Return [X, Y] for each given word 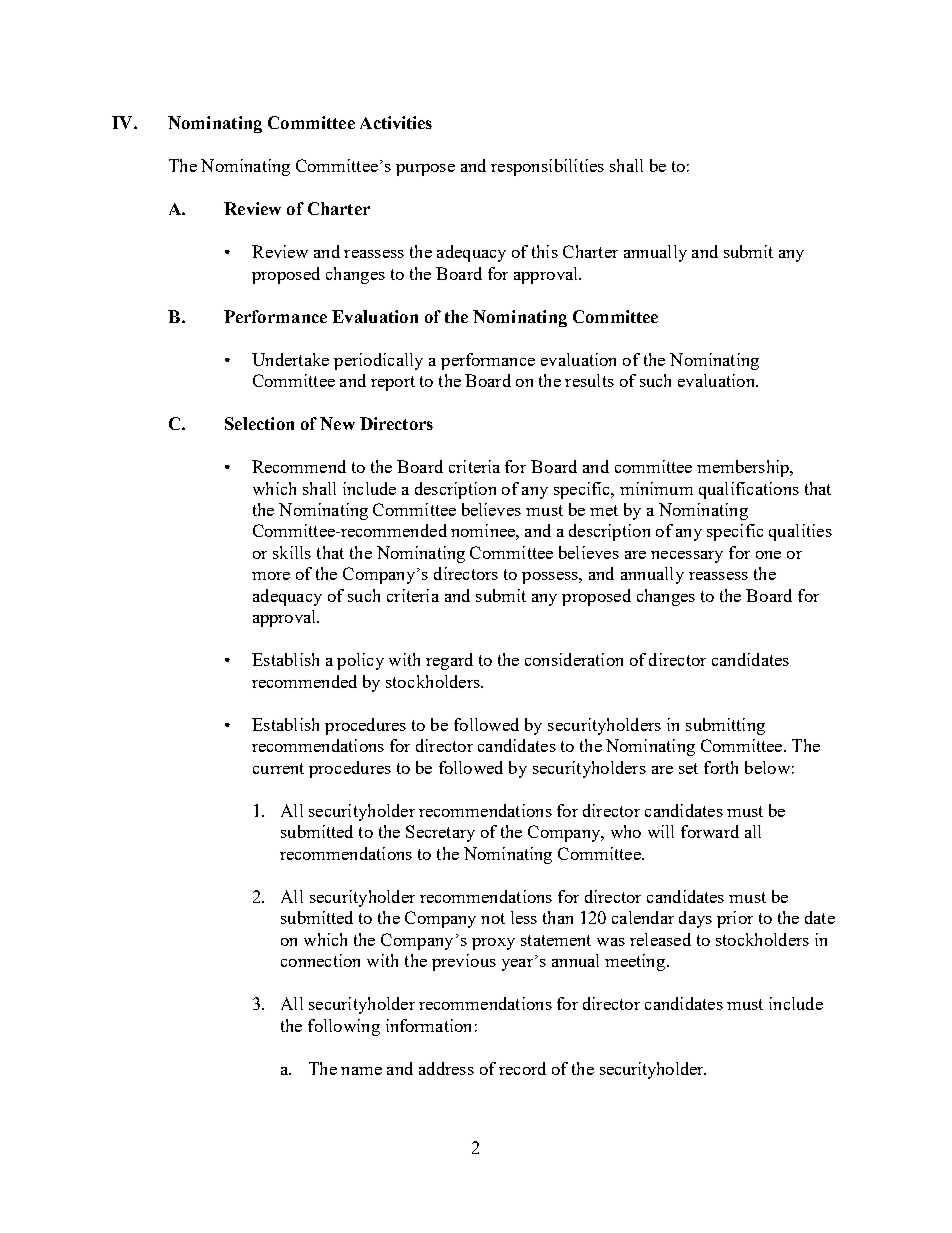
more [271, 576]
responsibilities [547, 167]
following [344, 1027]
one [768, 555]
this [545, 251]
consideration [574, 659]
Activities [396, 122]
